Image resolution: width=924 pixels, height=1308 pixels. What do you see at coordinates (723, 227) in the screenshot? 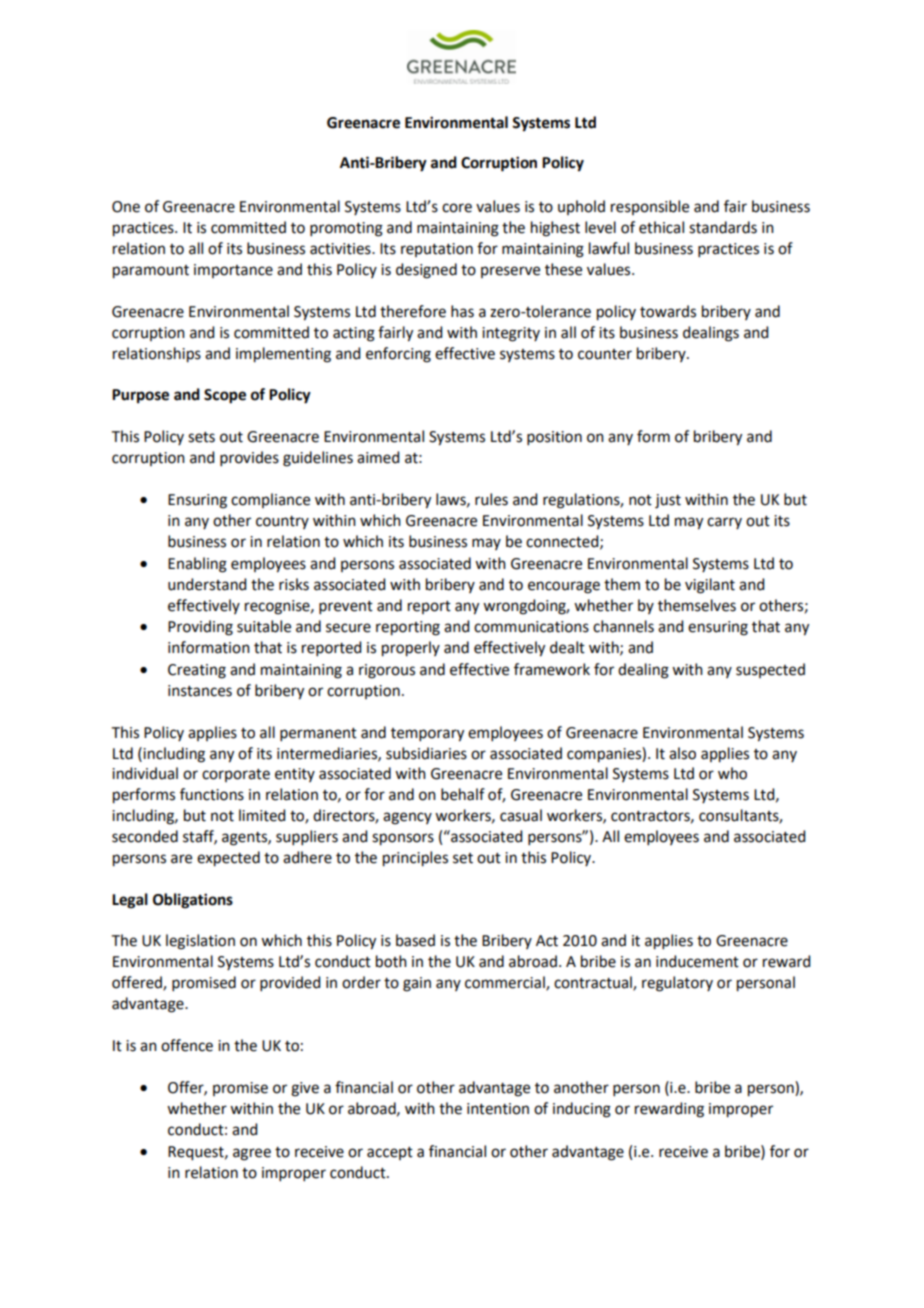
I see `standards` at bounding box center [723, 227].
